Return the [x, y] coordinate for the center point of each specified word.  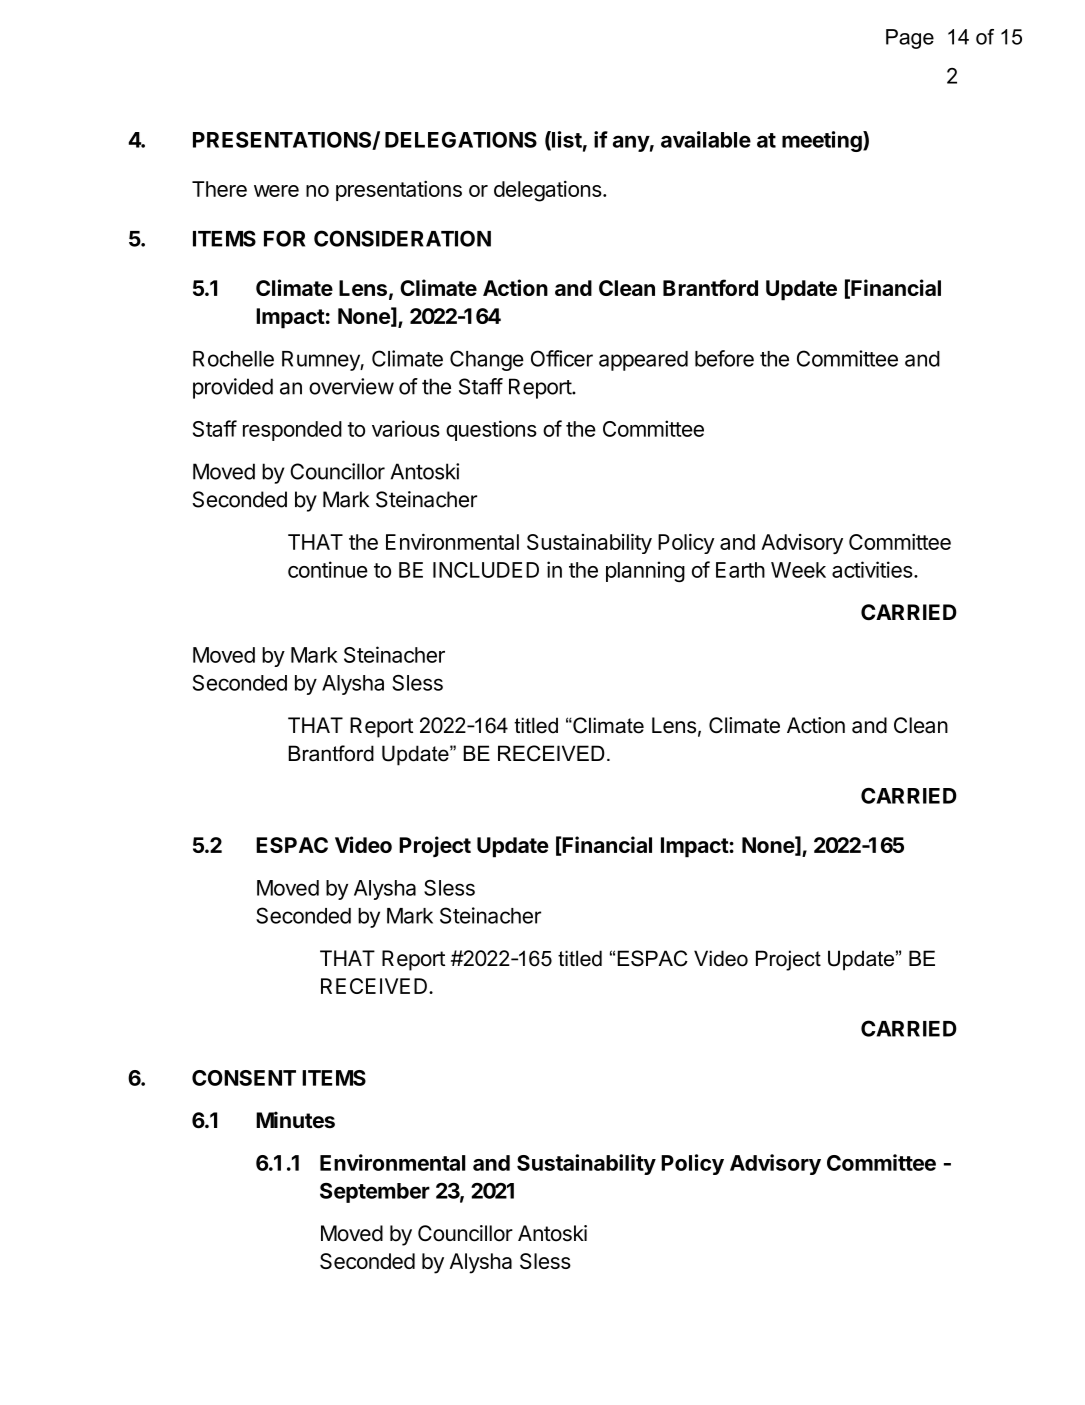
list [566, 140]
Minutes [295, 1120]
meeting [823, 141]
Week [798, 570]
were [276, 191]
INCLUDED [486, 570]
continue [328, 569]
